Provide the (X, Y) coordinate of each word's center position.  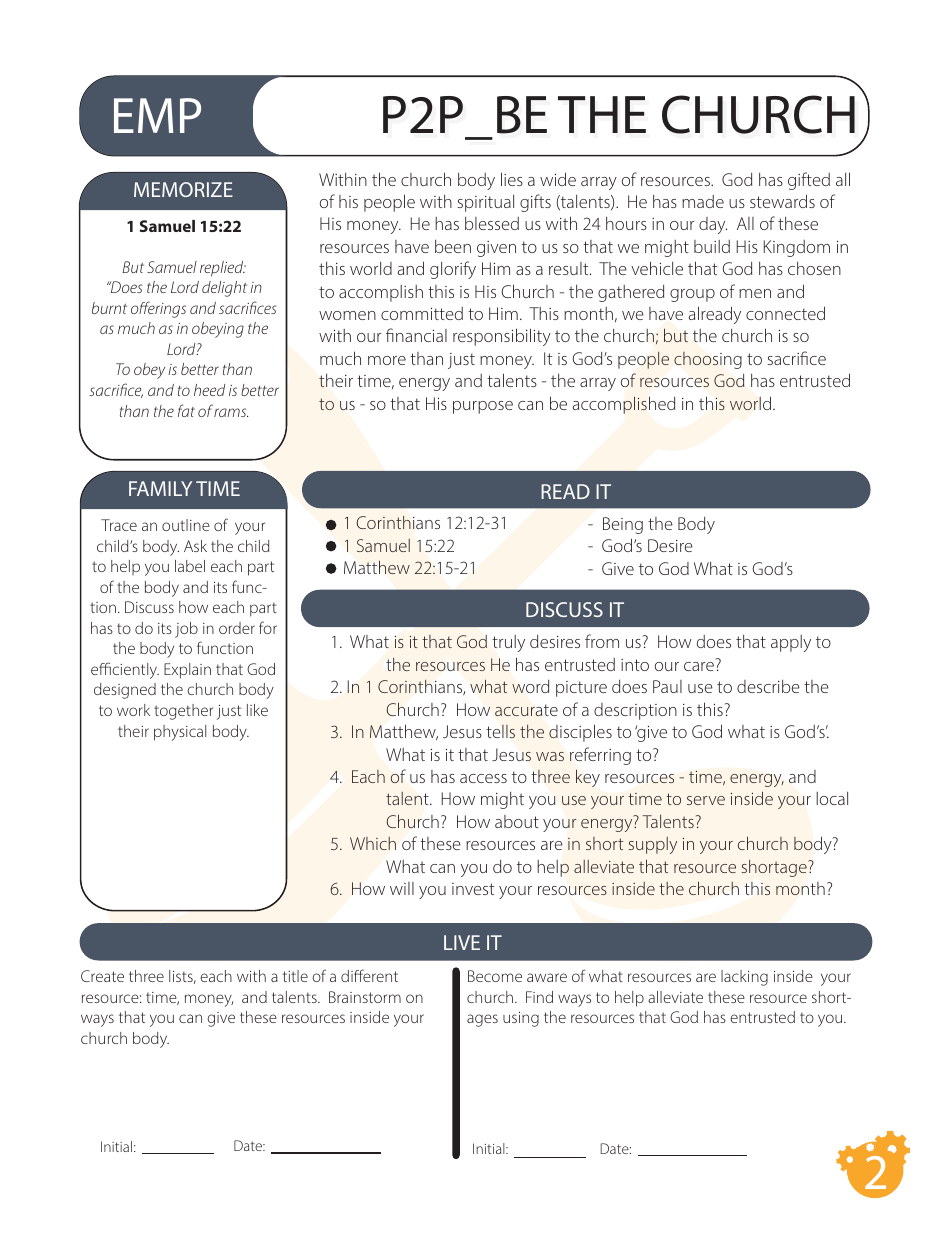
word (530, 686)
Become (495, 976)
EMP (157, 115)
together (183, 712)
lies (512, 179)
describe (768, 686)
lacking (744, 978)
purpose (483, 407)
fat (186, 410)
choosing (708, 360)
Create (102, 976)
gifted (809, 181)
